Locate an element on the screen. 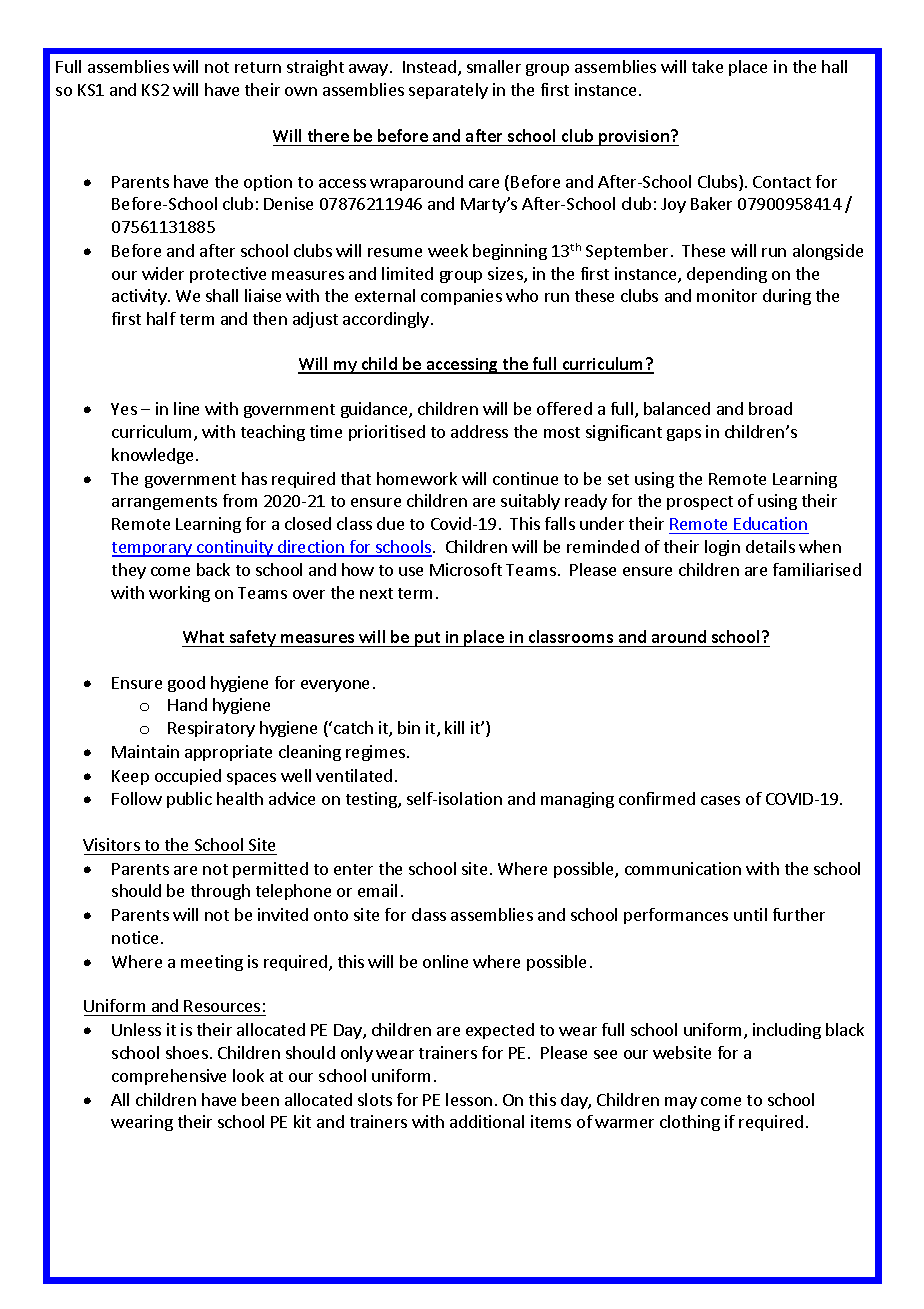 This screenshot has width=924, height=1309. return is located at coordinates (258, 67).
